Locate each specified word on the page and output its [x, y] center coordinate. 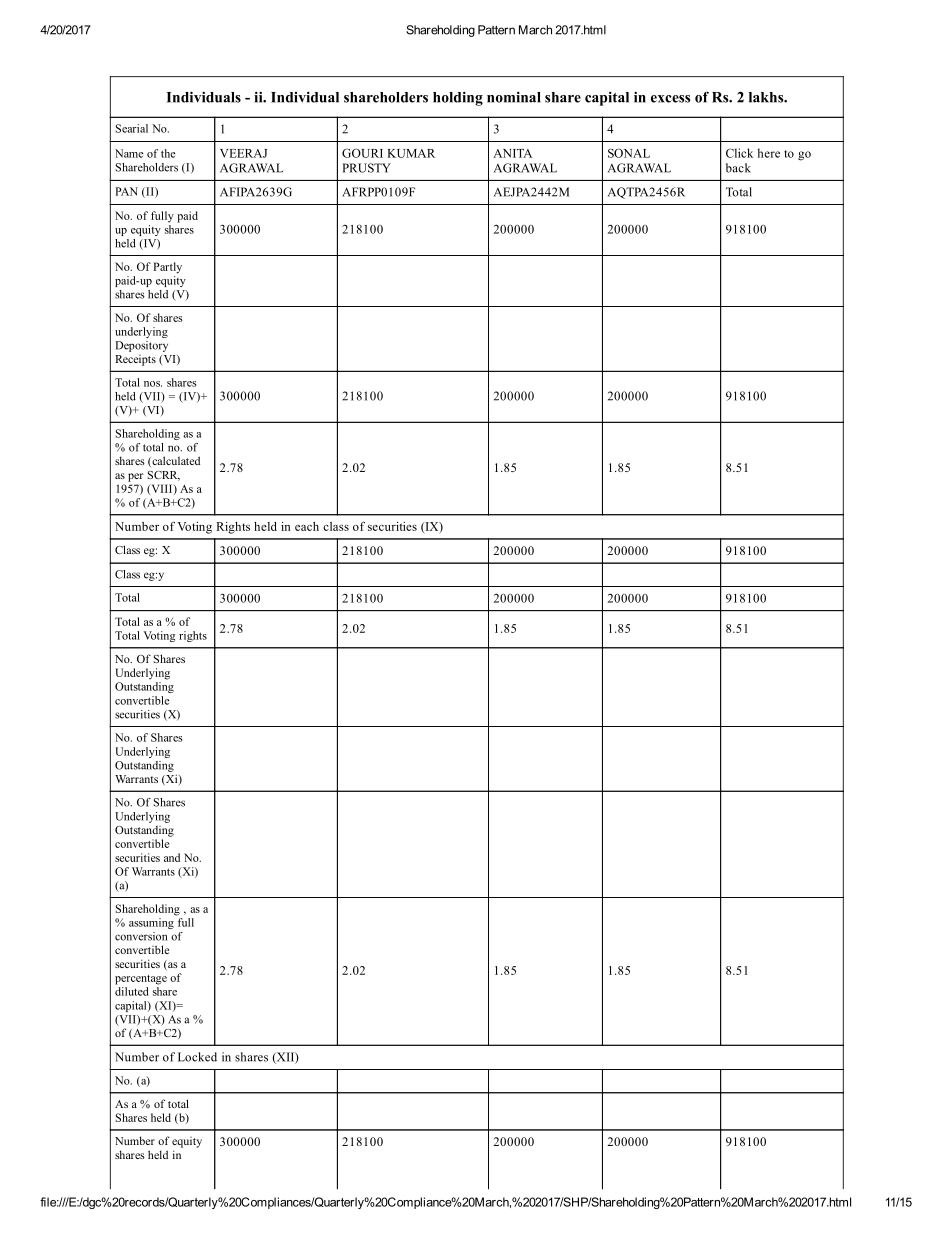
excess [670, 99]
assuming [152, 922]
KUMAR [411, 153]
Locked [197, 1057]
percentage [141, 980]
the [168, 153]
